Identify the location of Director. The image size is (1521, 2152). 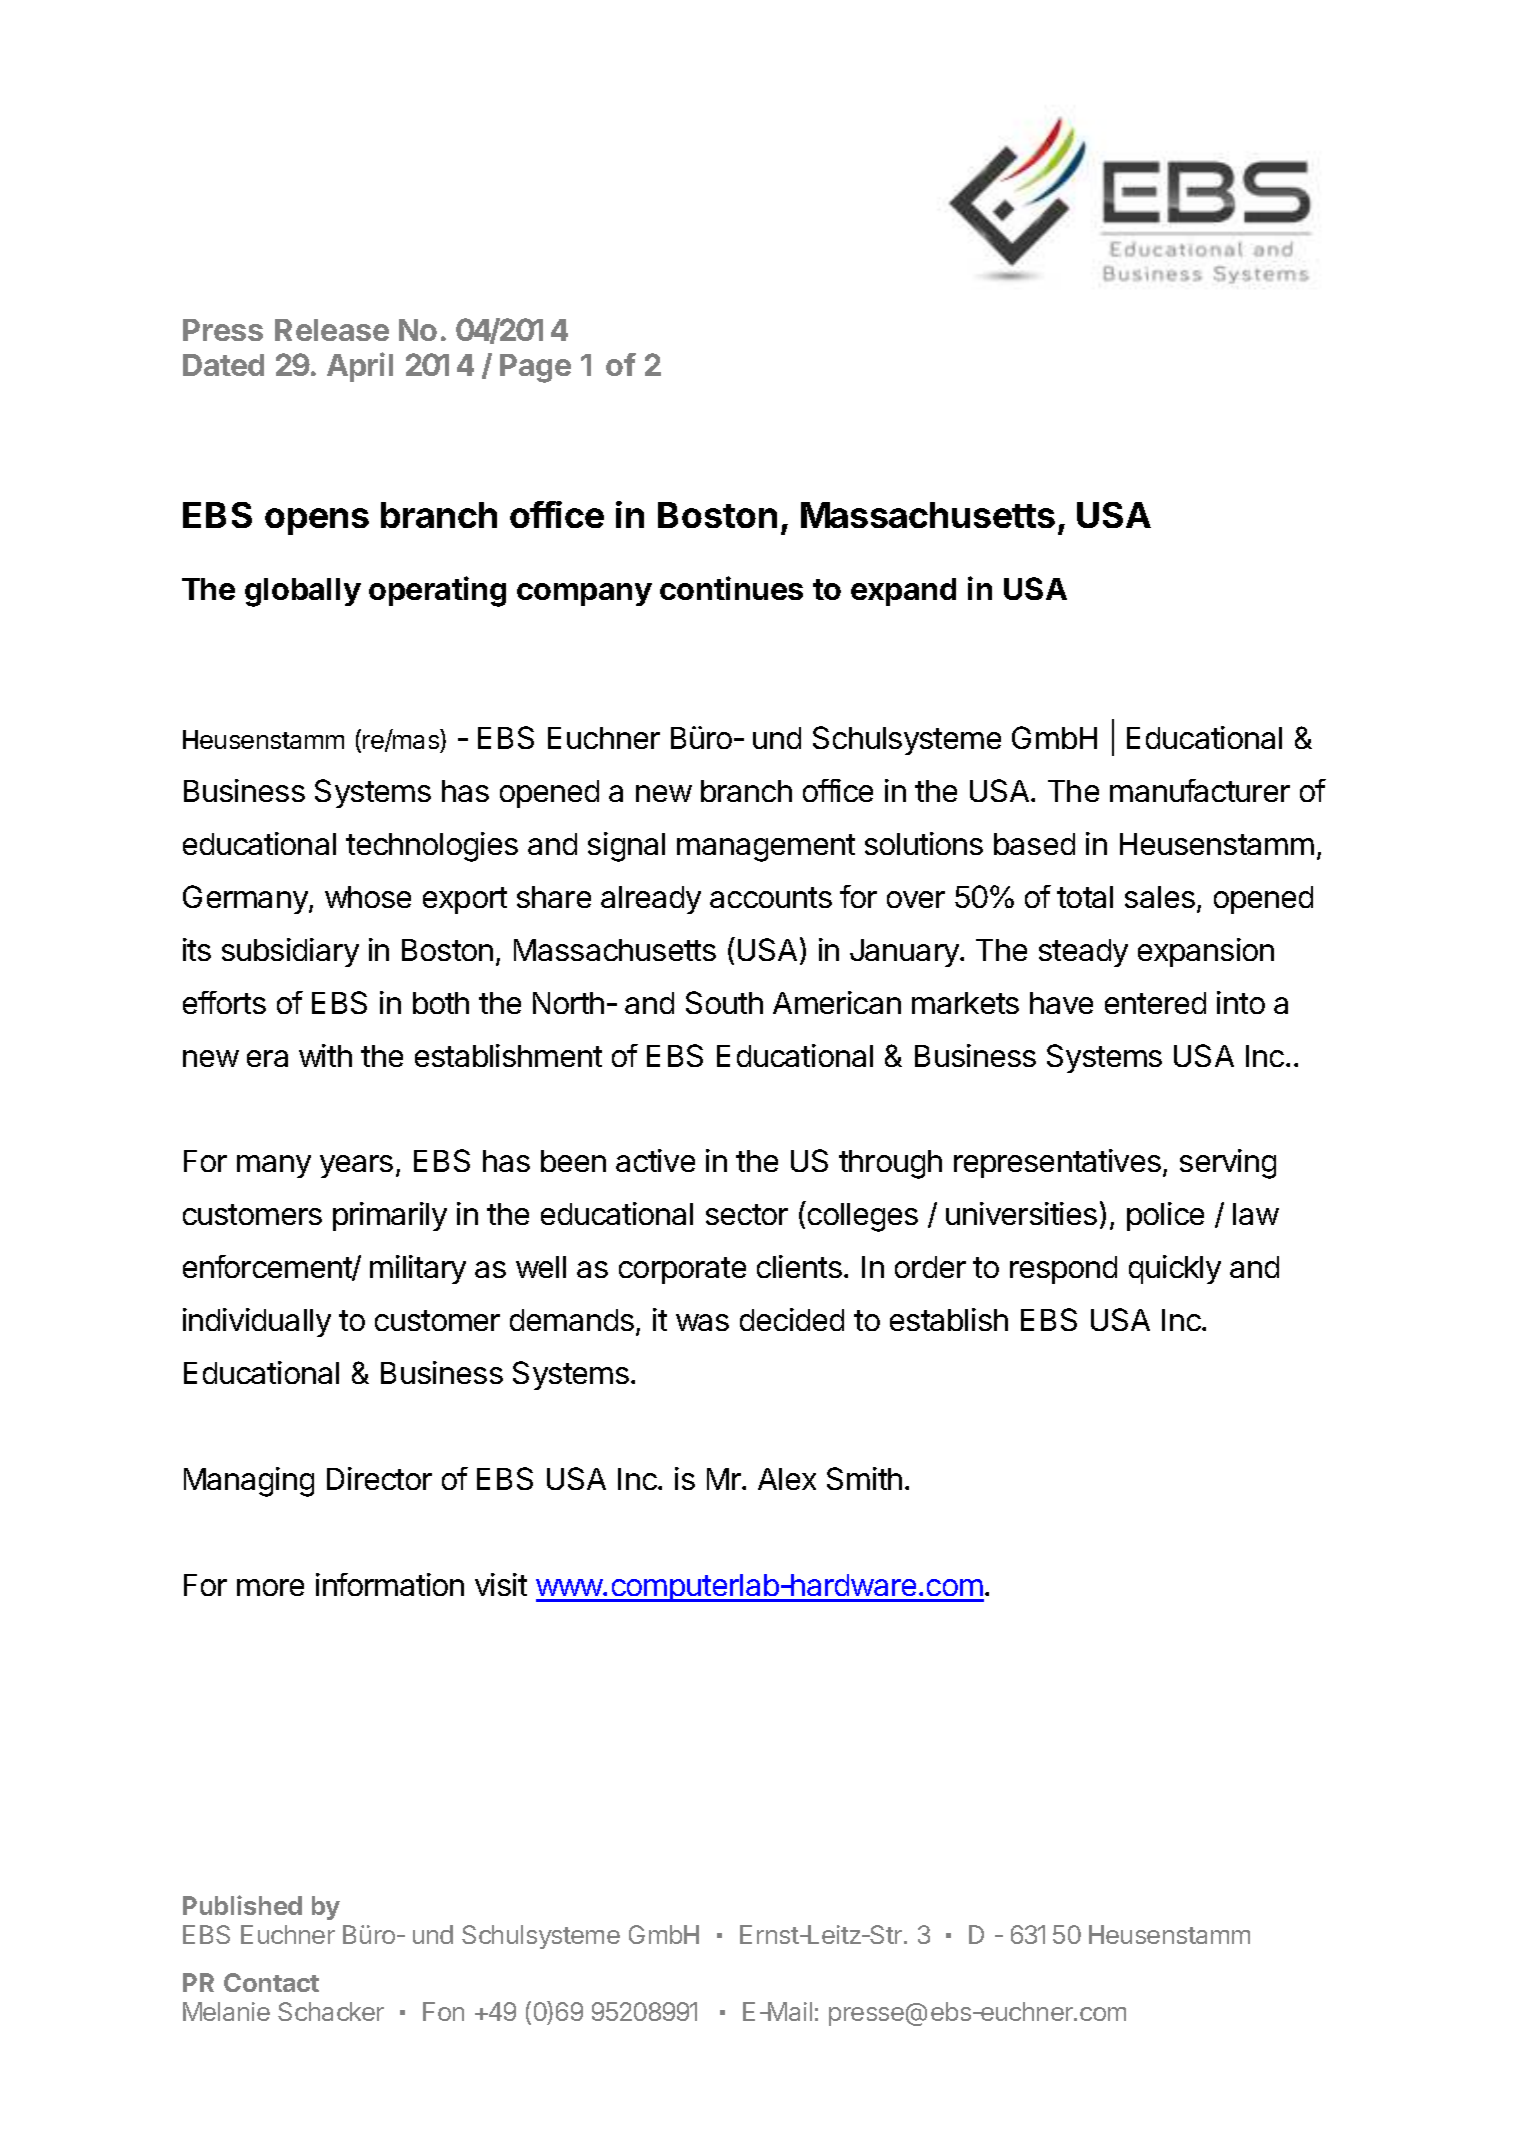
(379, 1478).
